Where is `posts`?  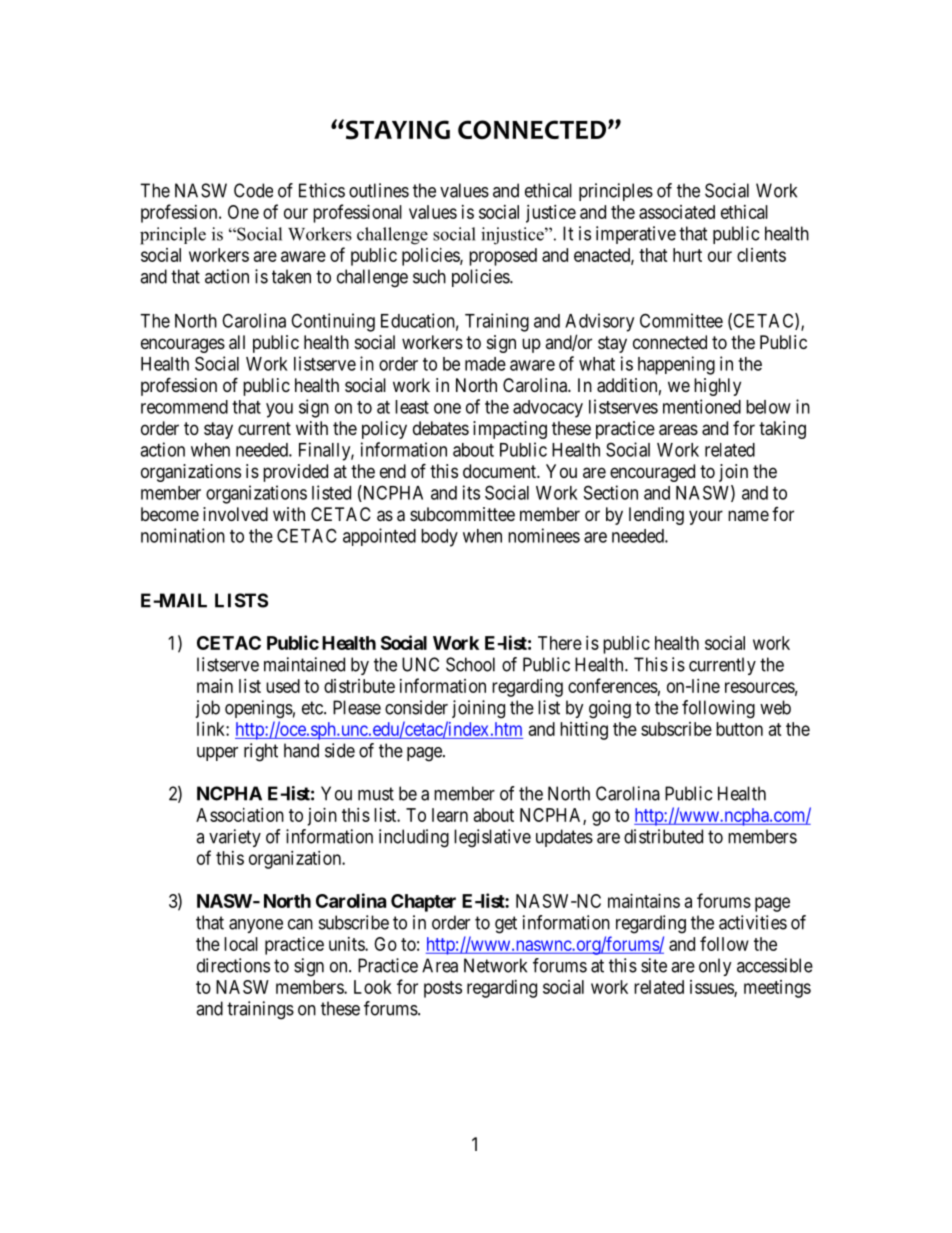
posts is located at coordinates (443, 989).
